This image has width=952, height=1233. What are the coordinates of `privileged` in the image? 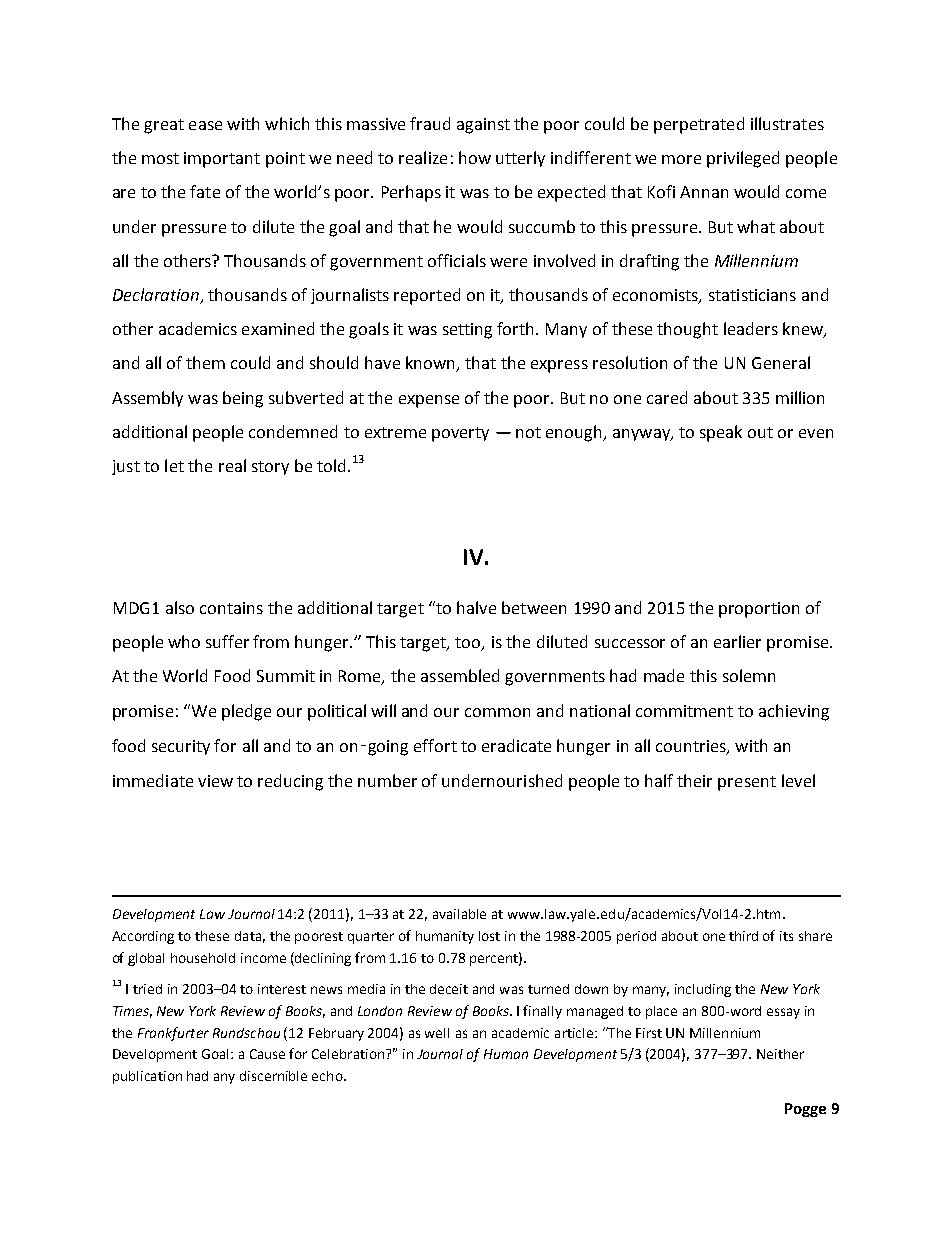 It's located at (743, 159).
